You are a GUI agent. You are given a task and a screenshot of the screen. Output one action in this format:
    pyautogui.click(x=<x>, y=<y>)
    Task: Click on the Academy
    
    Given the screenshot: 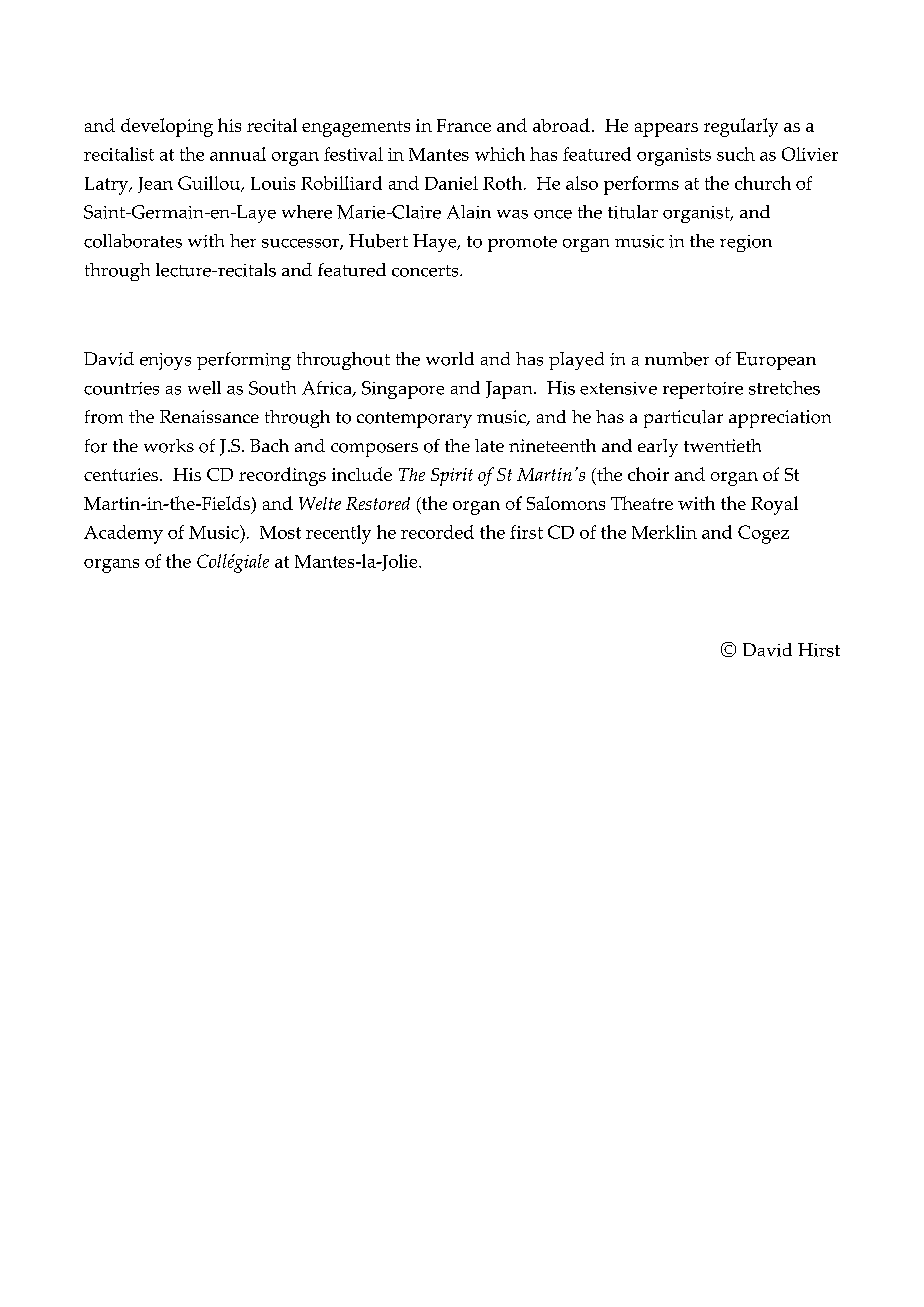 What is the action you would take?
    pyautogui.click(x=123, y=534)
